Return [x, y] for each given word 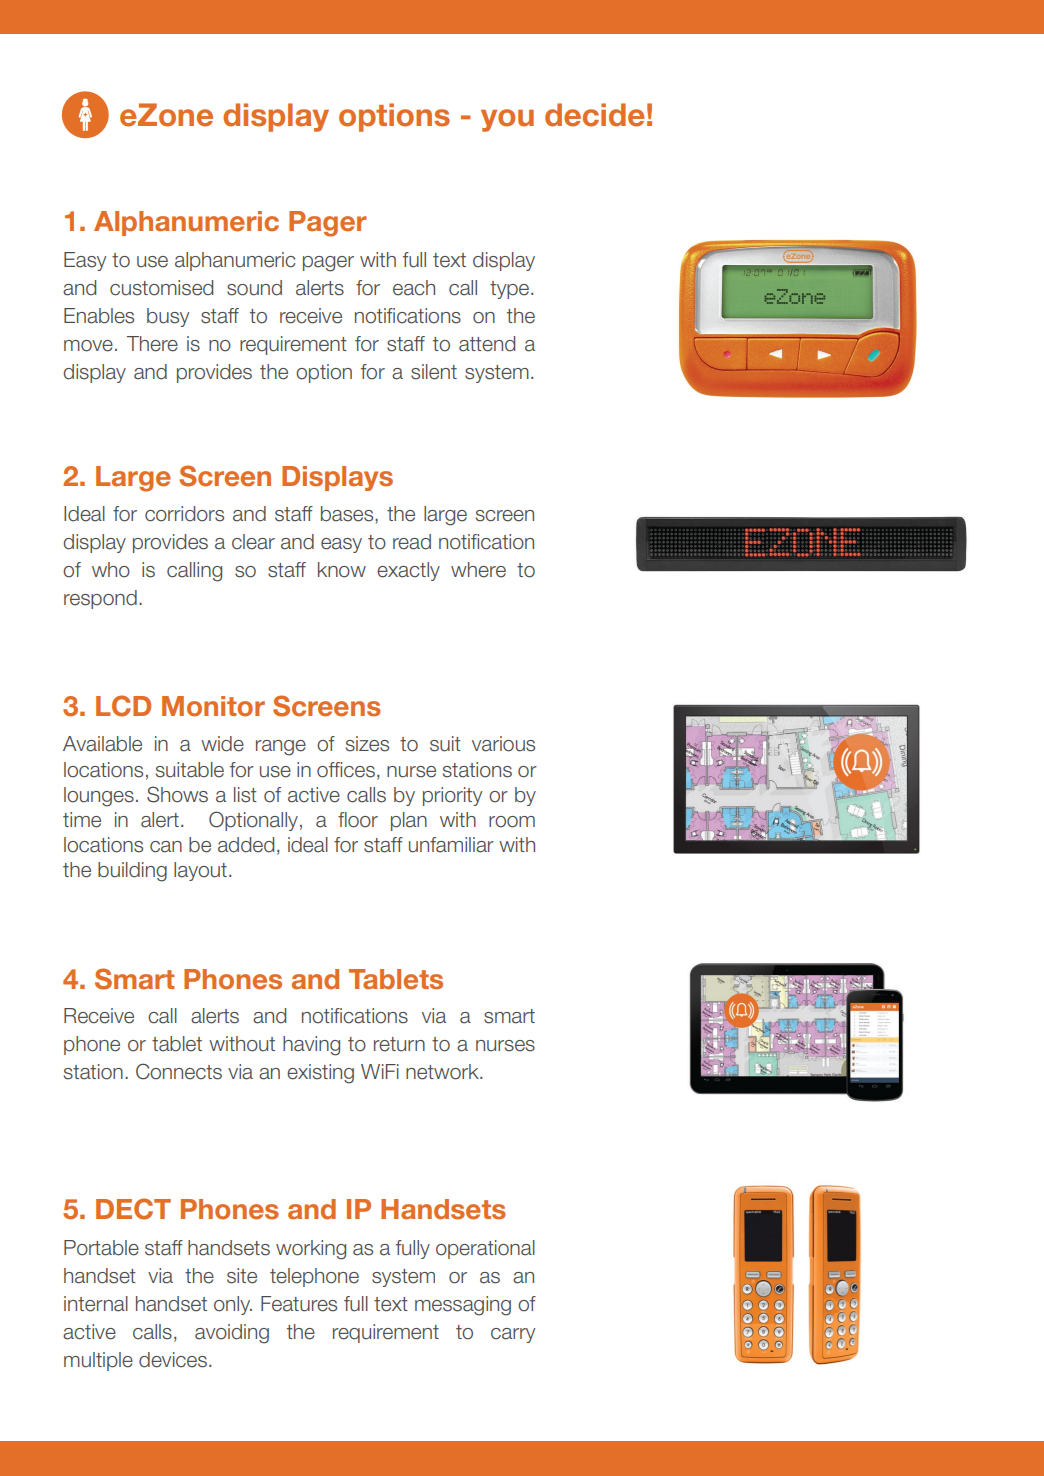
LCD [123, 706]
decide [594, 115]
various [503, 744]
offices [346, 770]
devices [173, 1360]
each [414, 288]
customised [161, 288]
